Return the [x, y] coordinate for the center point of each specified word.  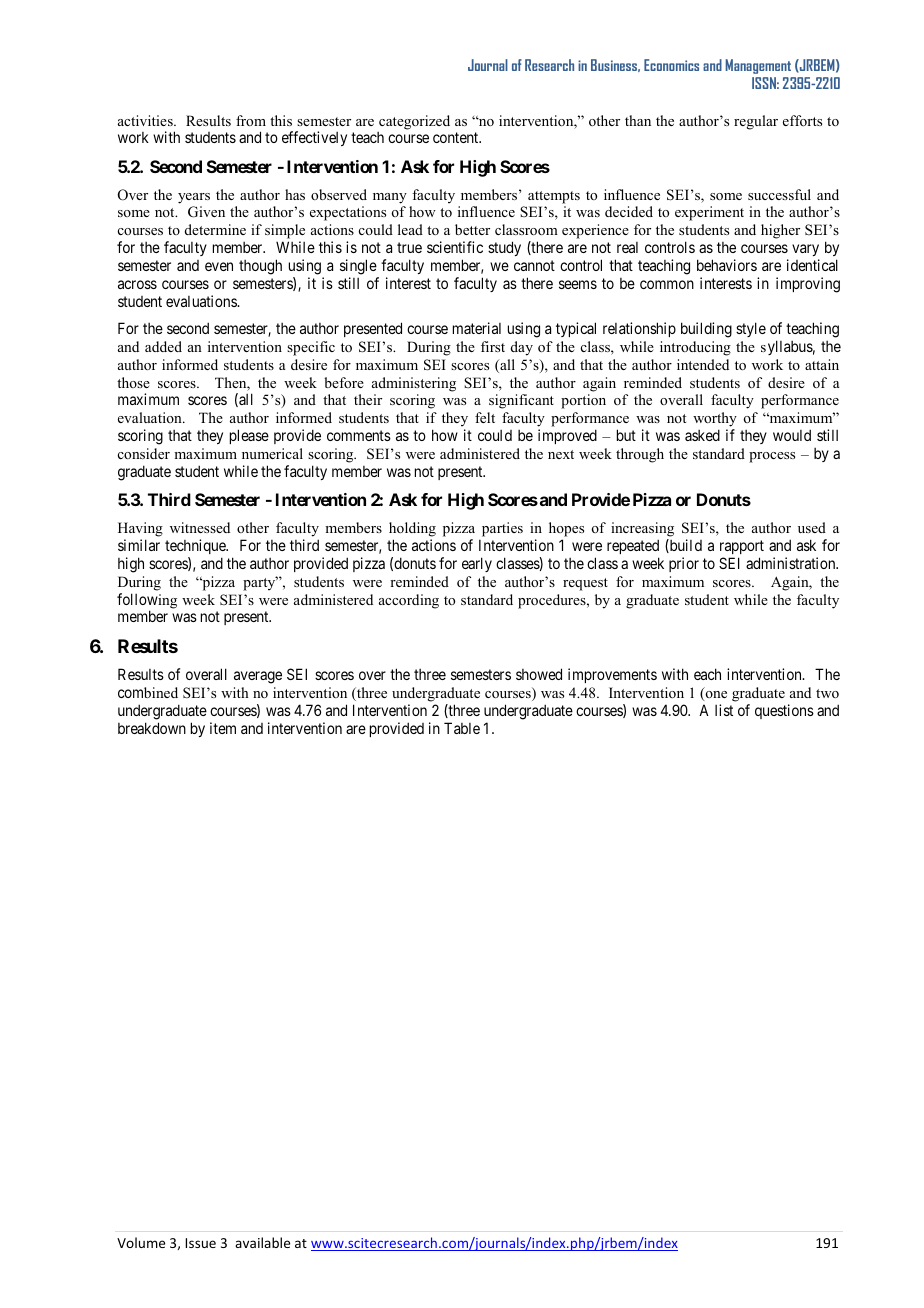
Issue [200, 1243]
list [724, 710]
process [772, 457]
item [223, 728]
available [262, 1242]
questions [784, 711]
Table [462, 728]
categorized [414, 122]
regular [756, 122]
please [249, 436]
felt [485, 417]
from [251, 120]
